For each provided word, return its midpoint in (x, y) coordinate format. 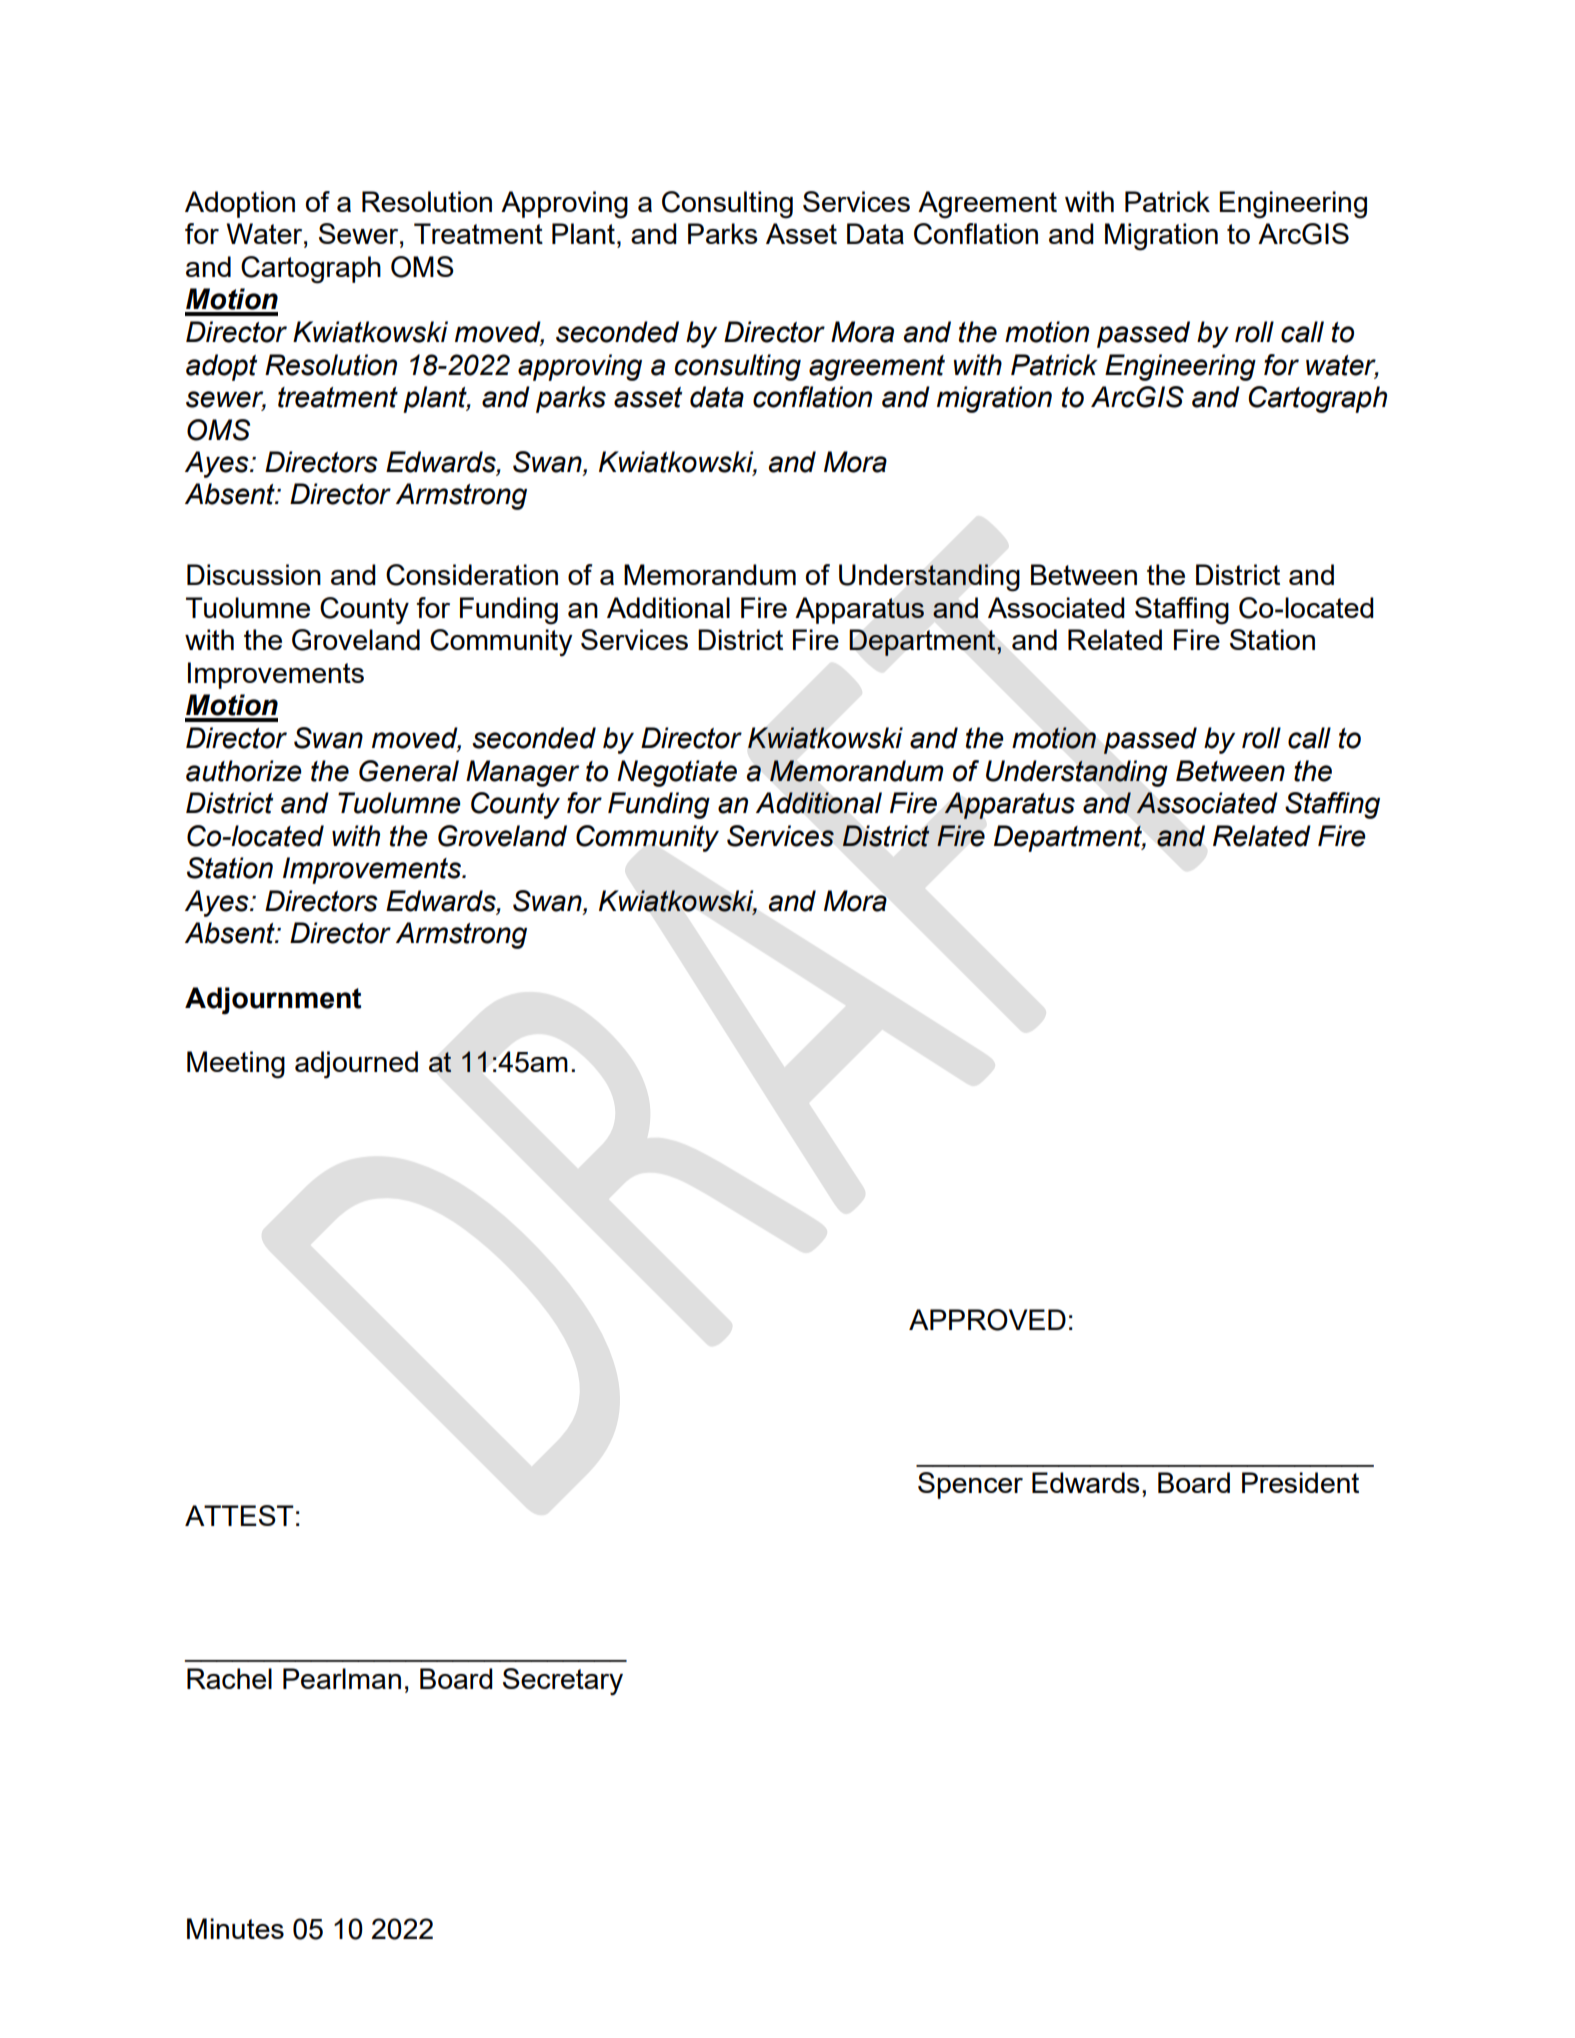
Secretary (563, 1682)
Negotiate (677, 773)
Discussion (254, 574)
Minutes (235, 1928)
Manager (522, 773)
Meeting (236, 1065)
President (1300, 1482)
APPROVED (987, 1320)
